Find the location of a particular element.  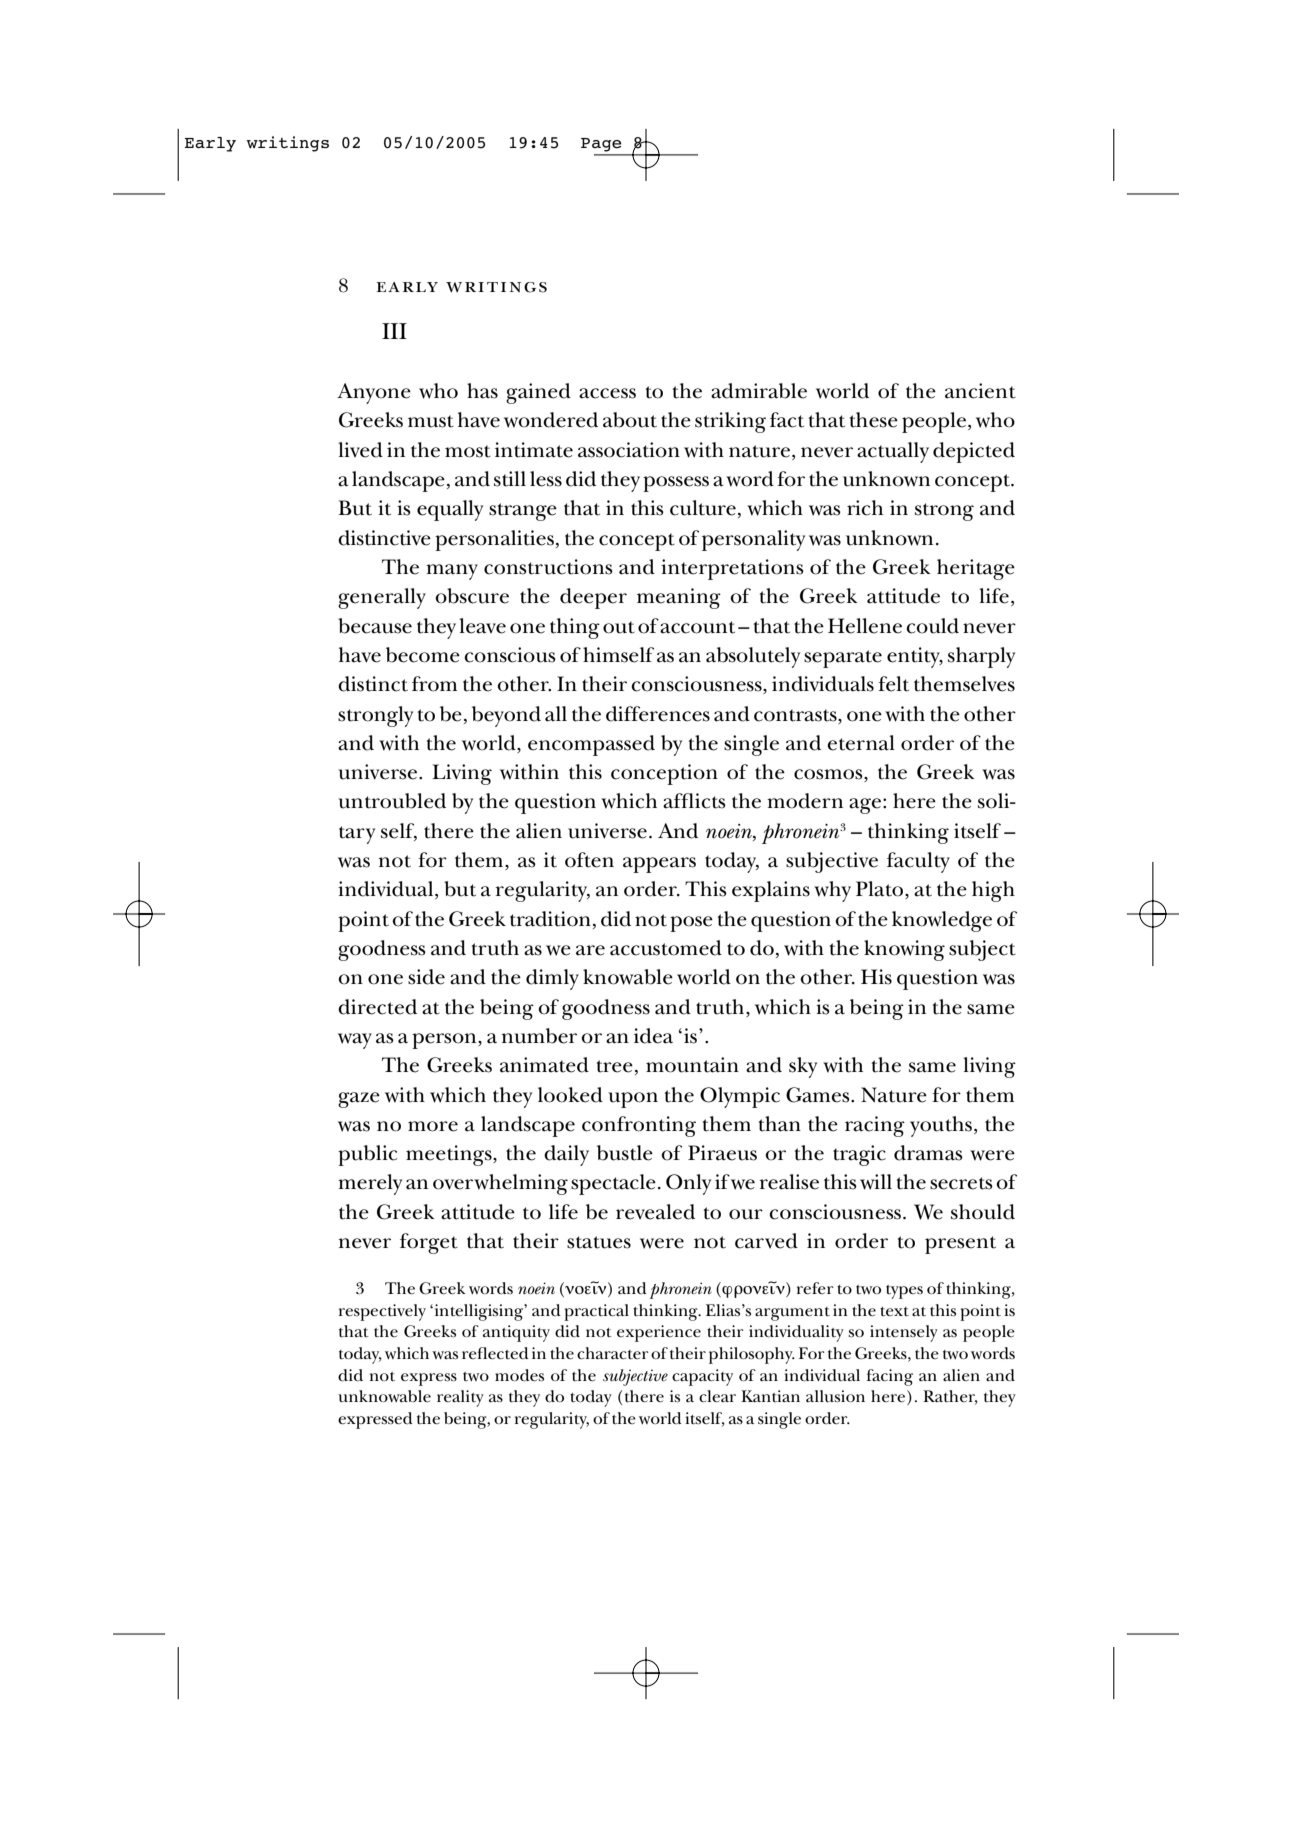

reality is located at coordinates (460, 1398).
